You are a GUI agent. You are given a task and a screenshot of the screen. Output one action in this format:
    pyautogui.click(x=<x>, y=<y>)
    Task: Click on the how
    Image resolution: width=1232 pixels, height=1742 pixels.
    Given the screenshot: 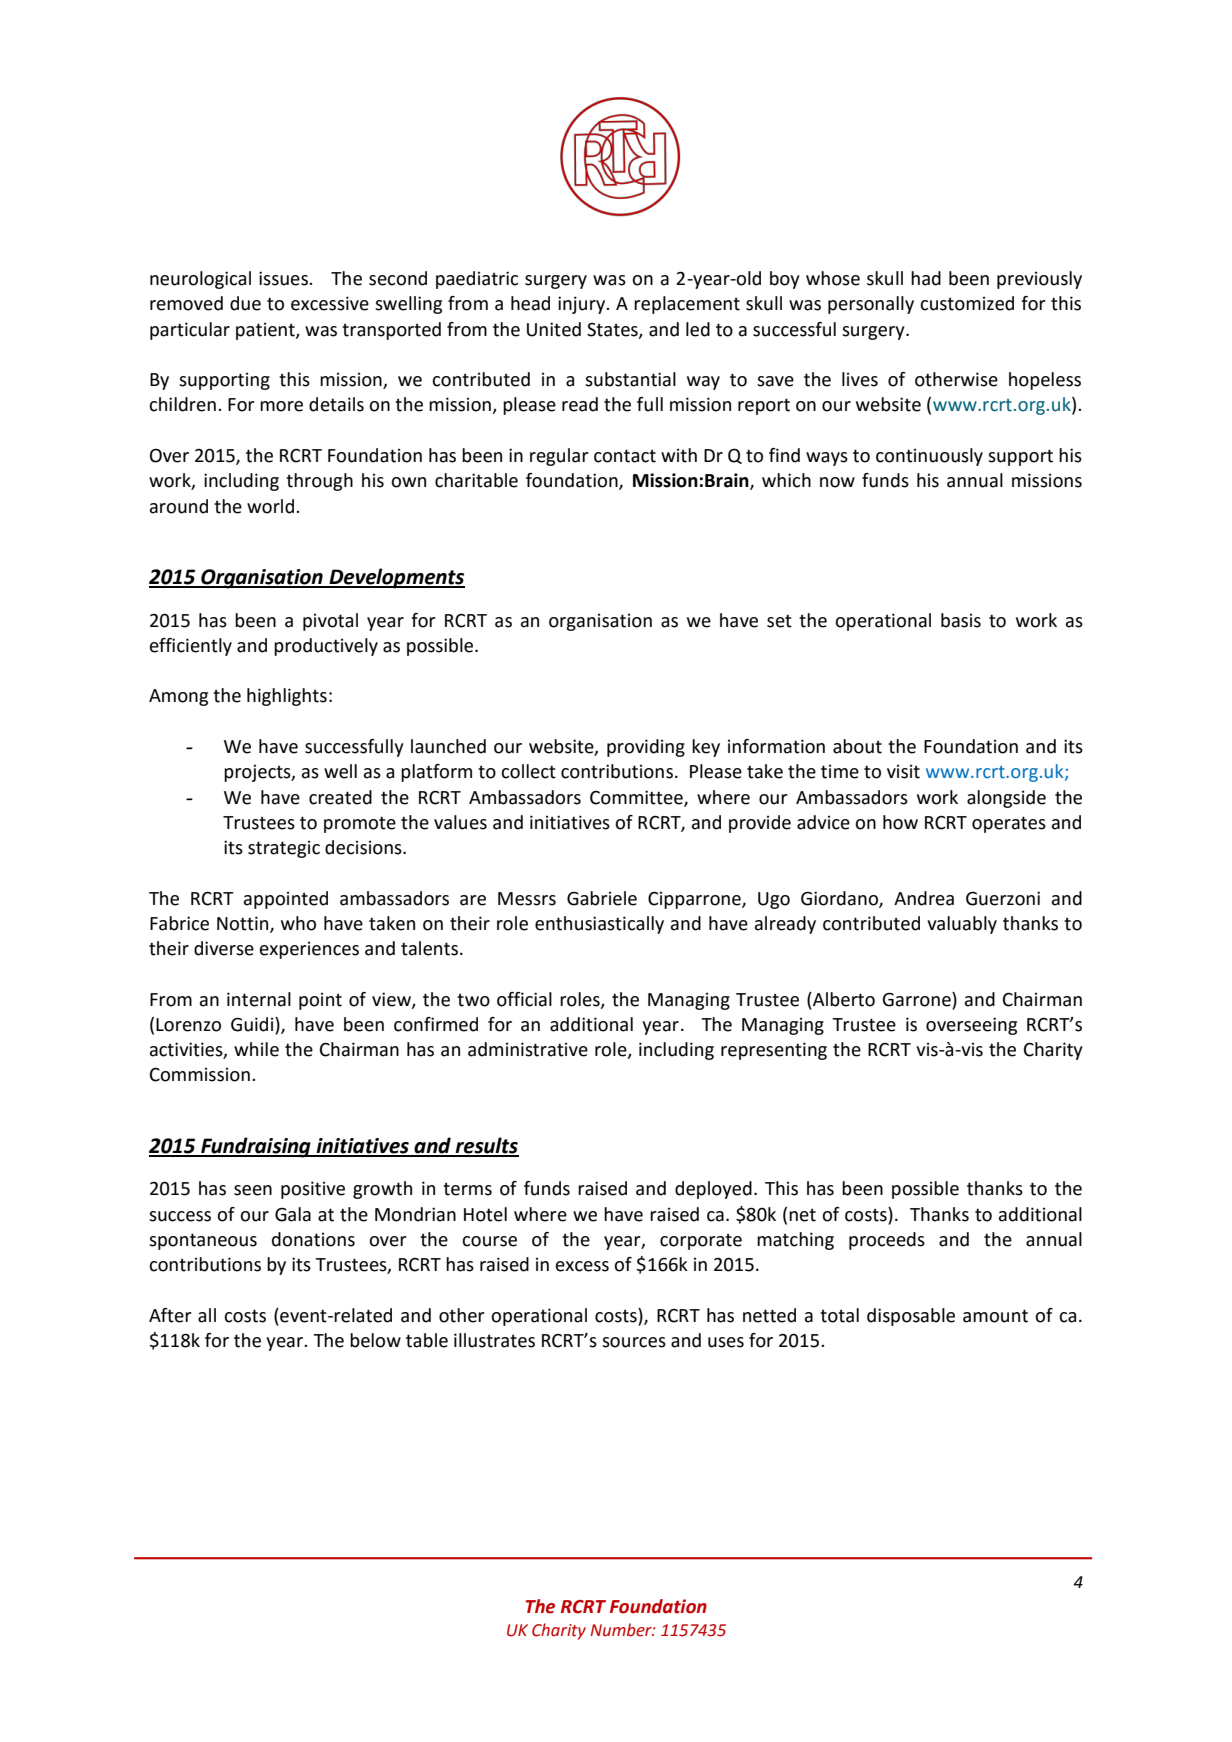 What is the action you would take?
    pyautogui.click(x=900, y=822)
